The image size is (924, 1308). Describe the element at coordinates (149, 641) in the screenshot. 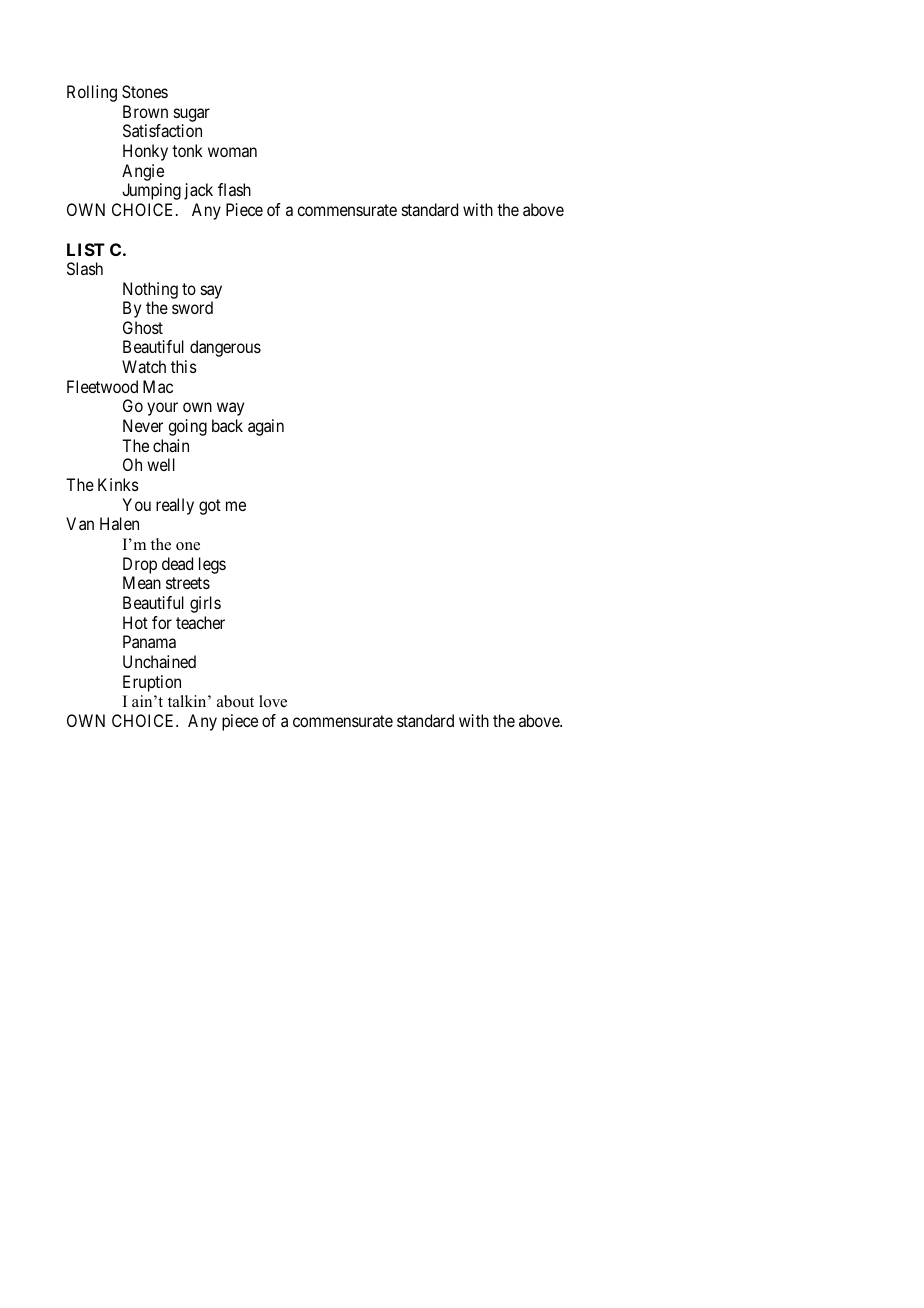

I see `Panama` at that location.
